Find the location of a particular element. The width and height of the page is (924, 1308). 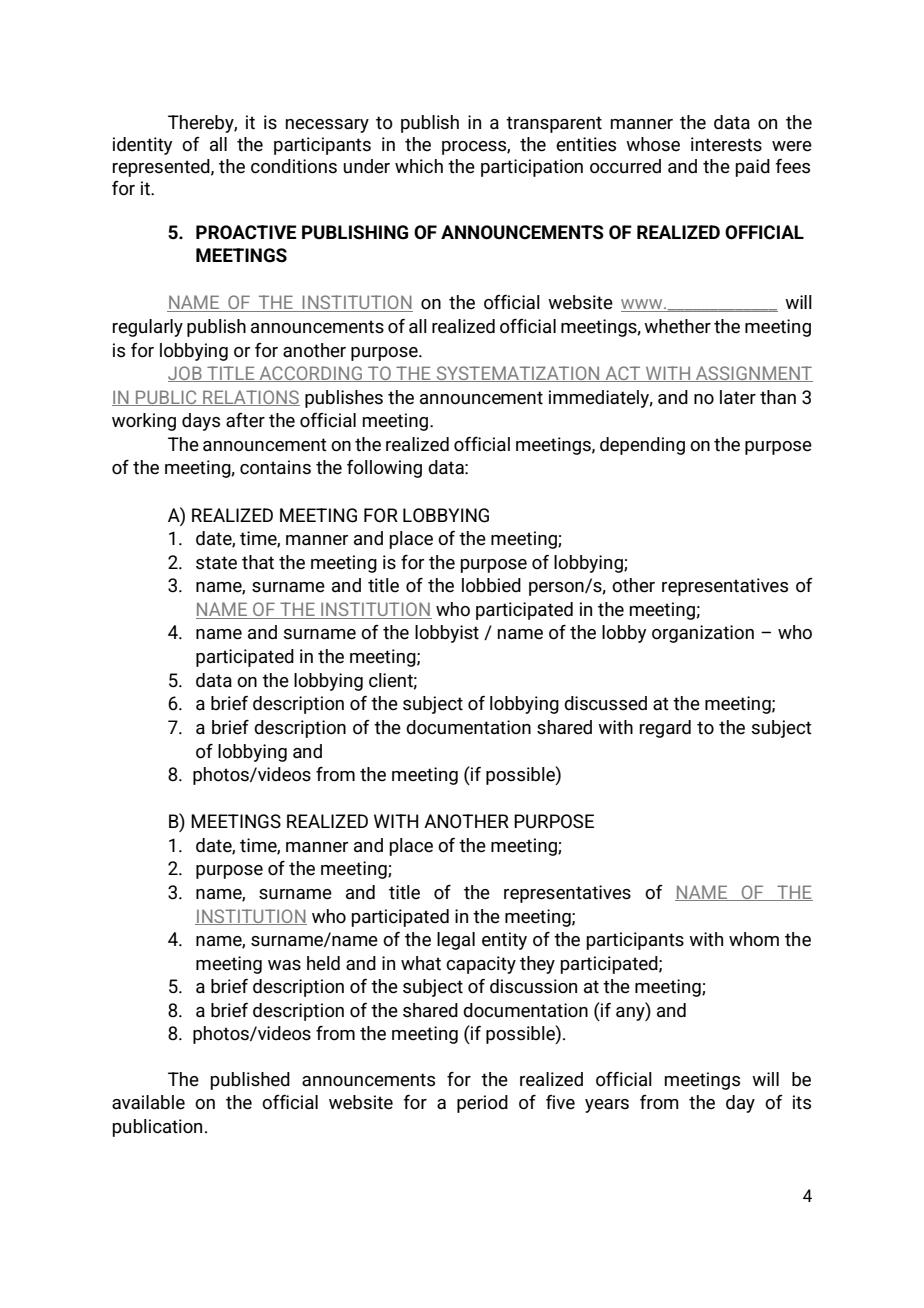

depending is located at coordinates (642, 446).
